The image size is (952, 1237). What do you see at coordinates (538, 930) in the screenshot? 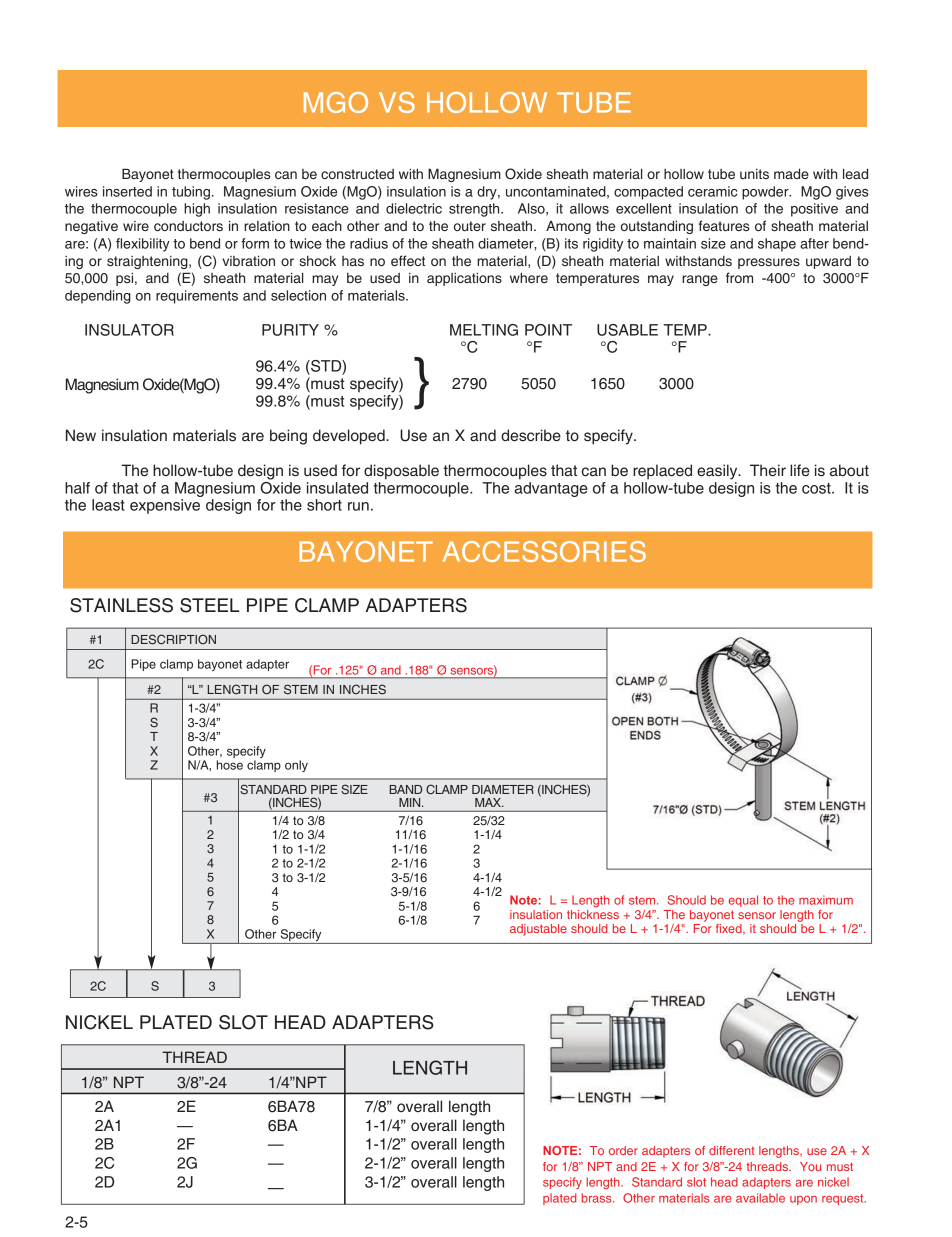
I see `adjustable` at bounding box center [538, 930].
